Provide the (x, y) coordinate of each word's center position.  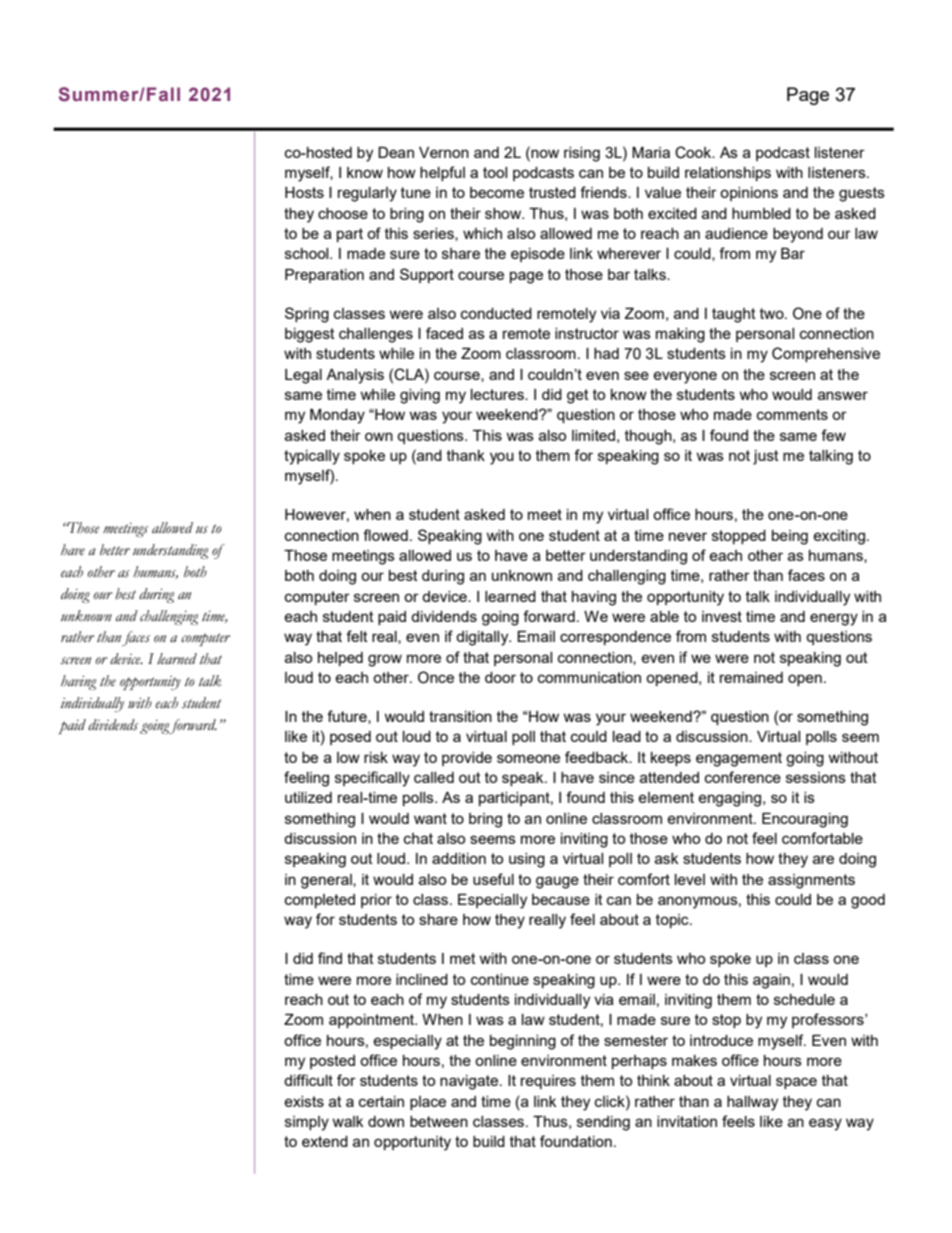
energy (834, 619)
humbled (761, 213)
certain (381, 1101)
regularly (367, 194)
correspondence (615, 638)
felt (357, 636)
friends (604, 192)
